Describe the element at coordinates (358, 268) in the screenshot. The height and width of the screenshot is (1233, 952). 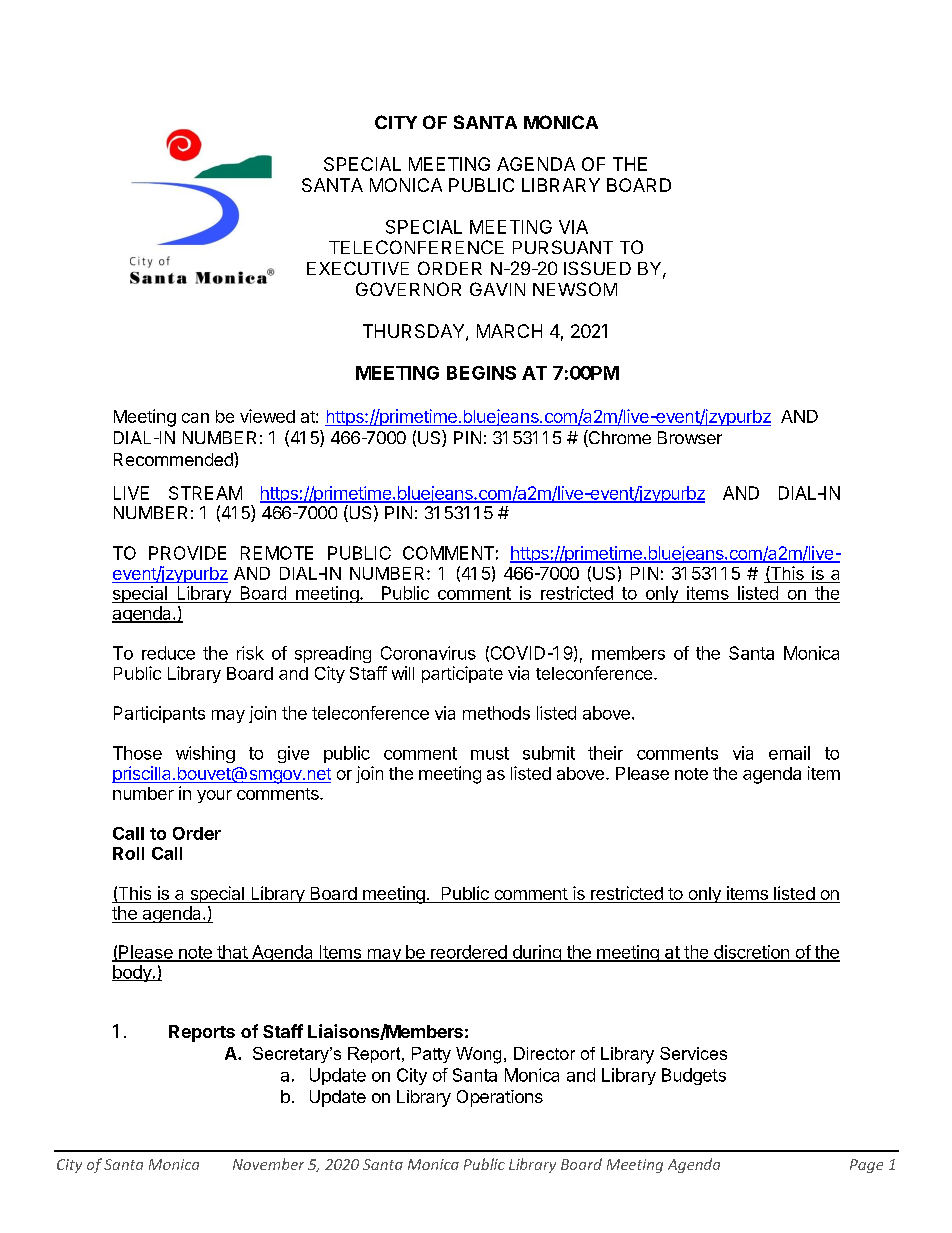
I see `EXECUTIVE` at that location.
